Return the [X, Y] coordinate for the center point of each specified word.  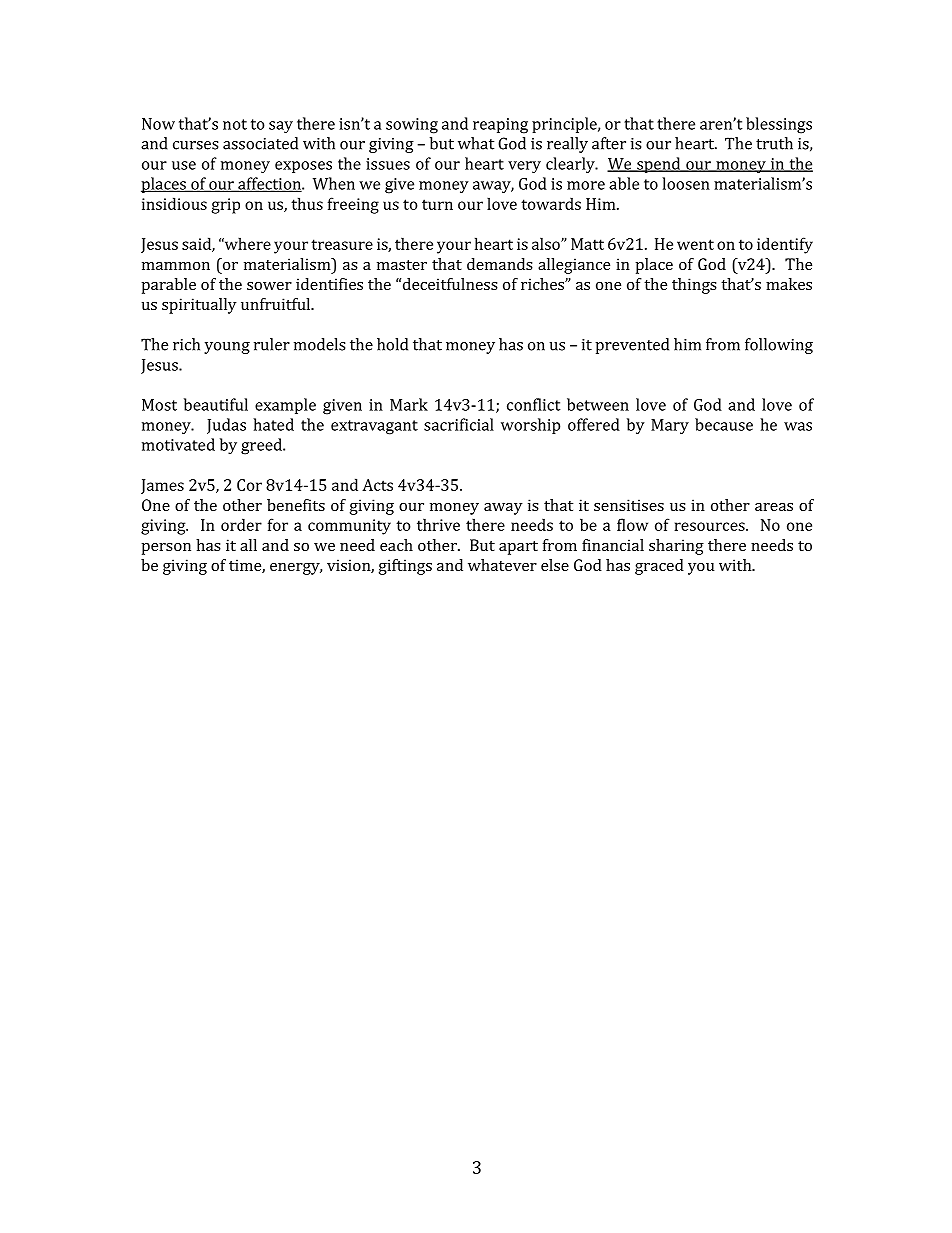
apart [518, 548]
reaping [500, 126]
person [166, 549]
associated [260, 143]
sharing [676, 547]
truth [774, 143]
